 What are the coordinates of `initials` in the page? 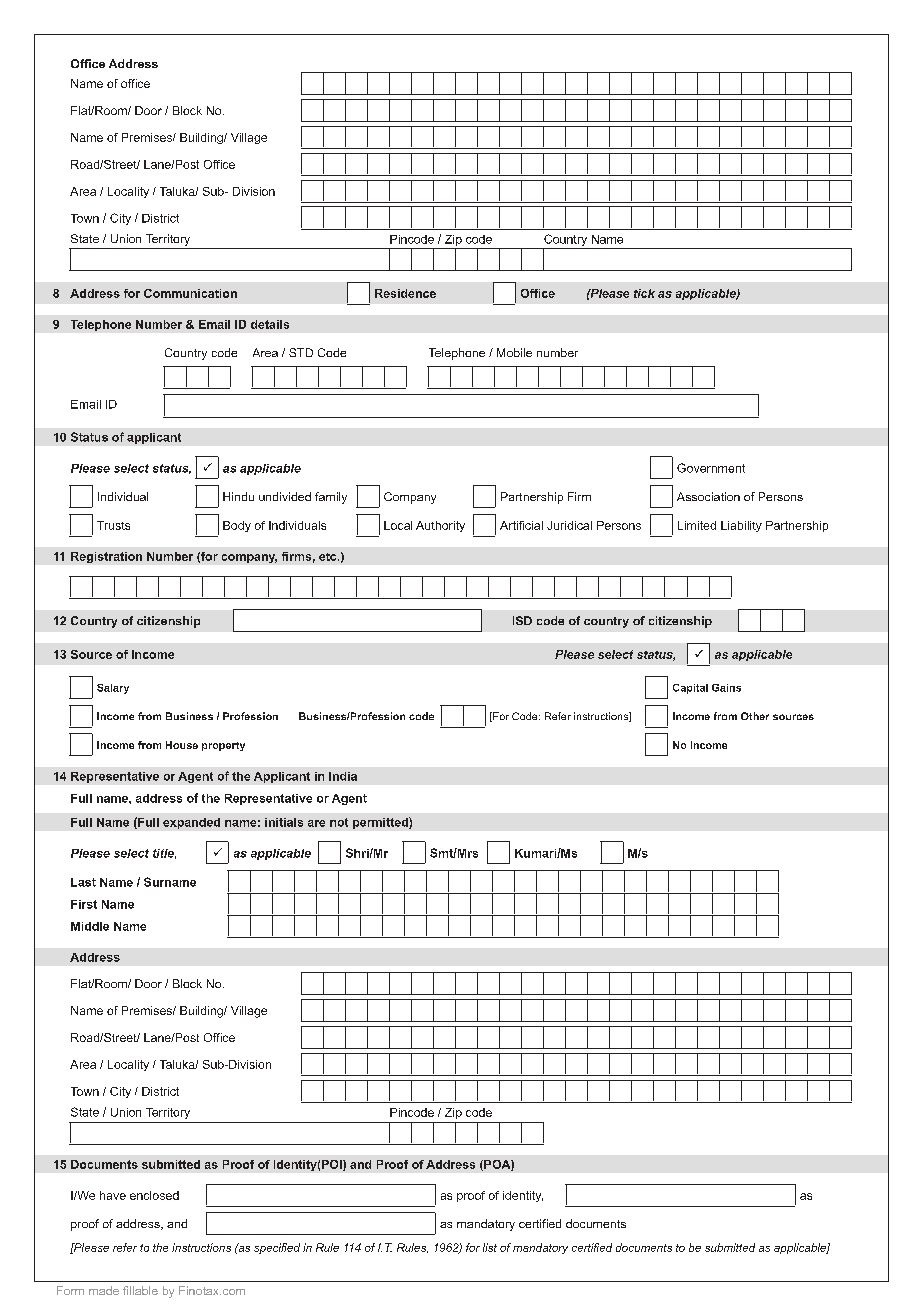 It's located at (284, 822).
